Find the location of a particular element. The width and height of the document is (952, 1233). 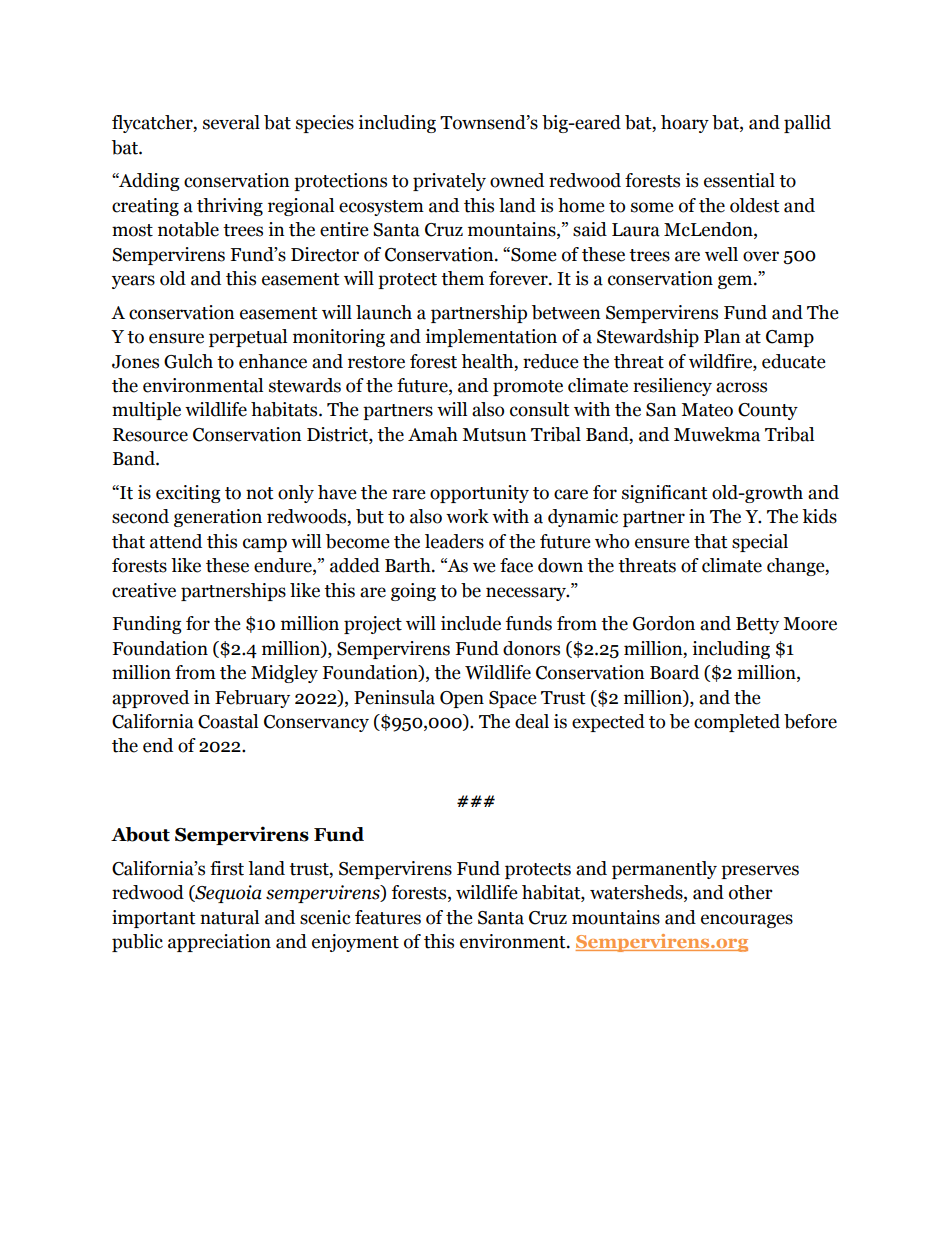

gem is located at coordinates (736, 282).
